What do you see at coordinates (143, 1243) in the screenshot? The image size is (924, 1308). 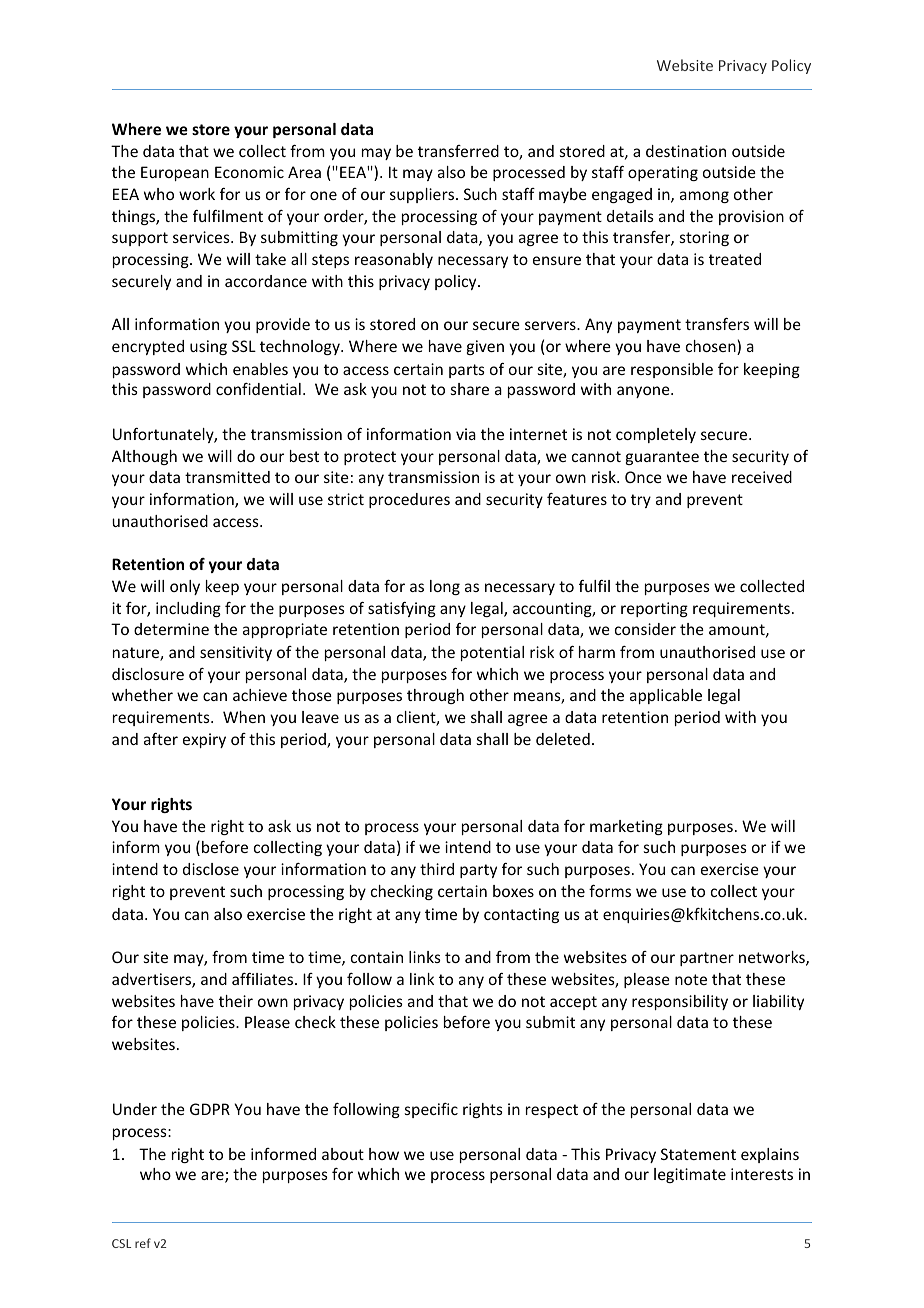 I see `ref` at bounding box center [143, 1243].
